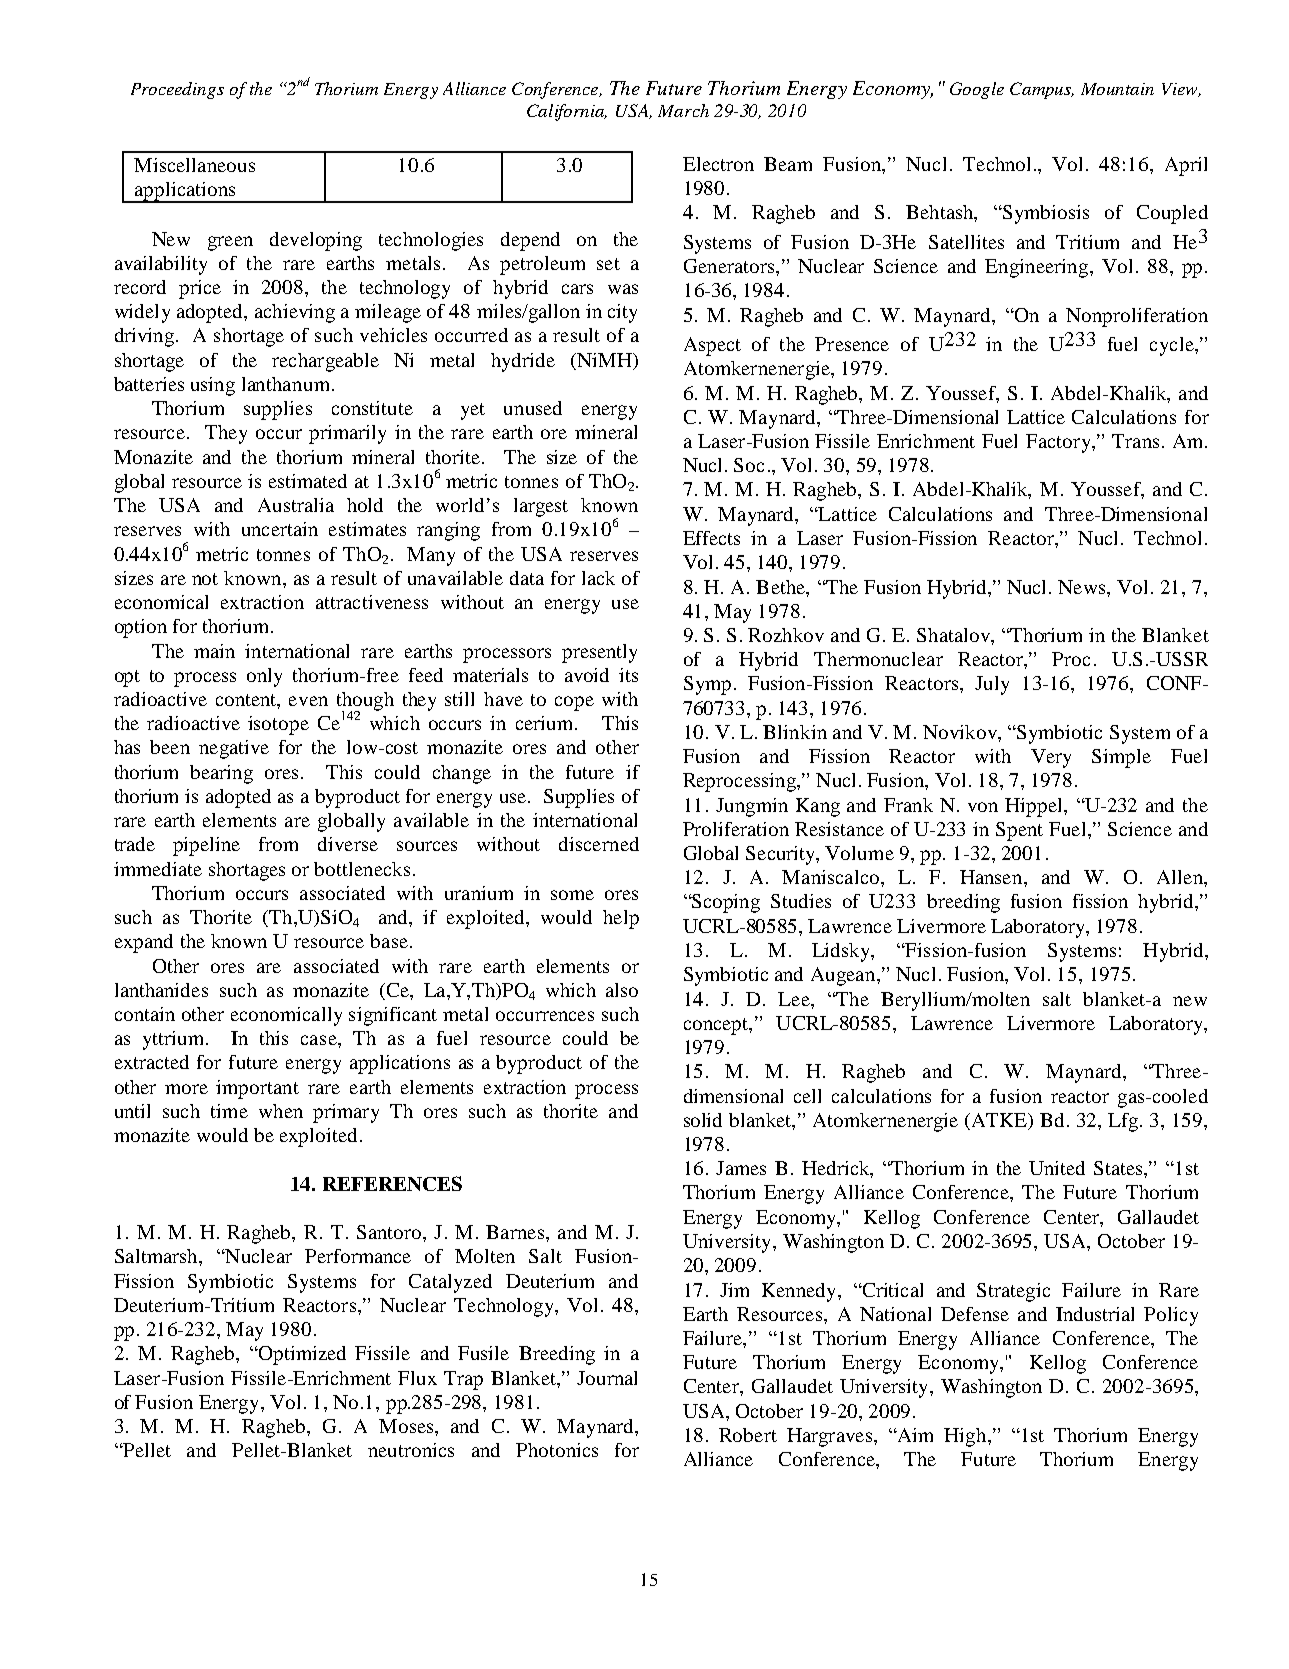 This screenshot has height=1669, width=1289. Describe the element at coordinates (301, 1355) in the screenshot. I see `Optimized` at that location.
